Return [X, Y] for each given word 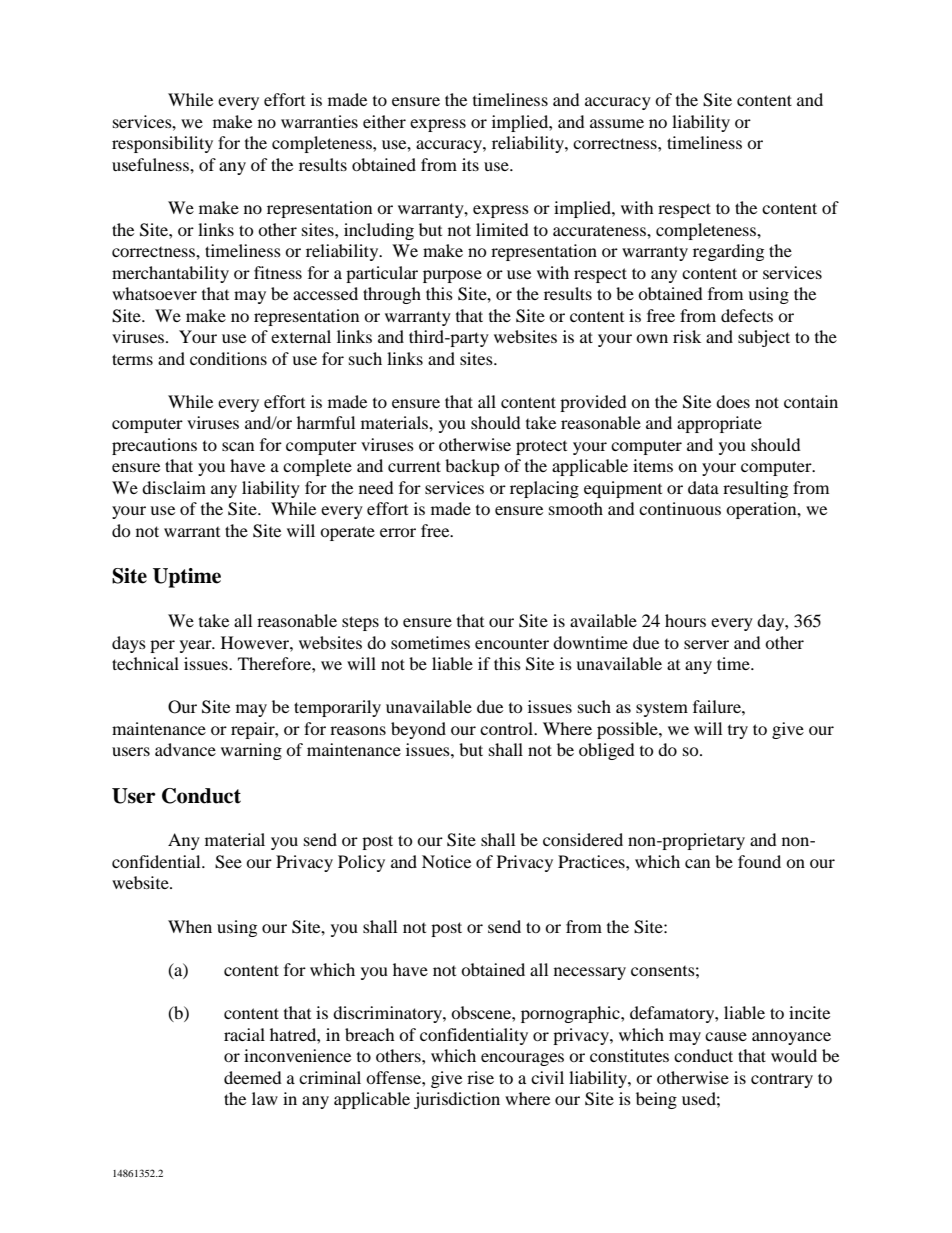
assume [617, 123]
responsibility [162, 144]
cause [726, 1036]
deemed [253, 1077]
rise [480, 1077]
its [470, 164]
